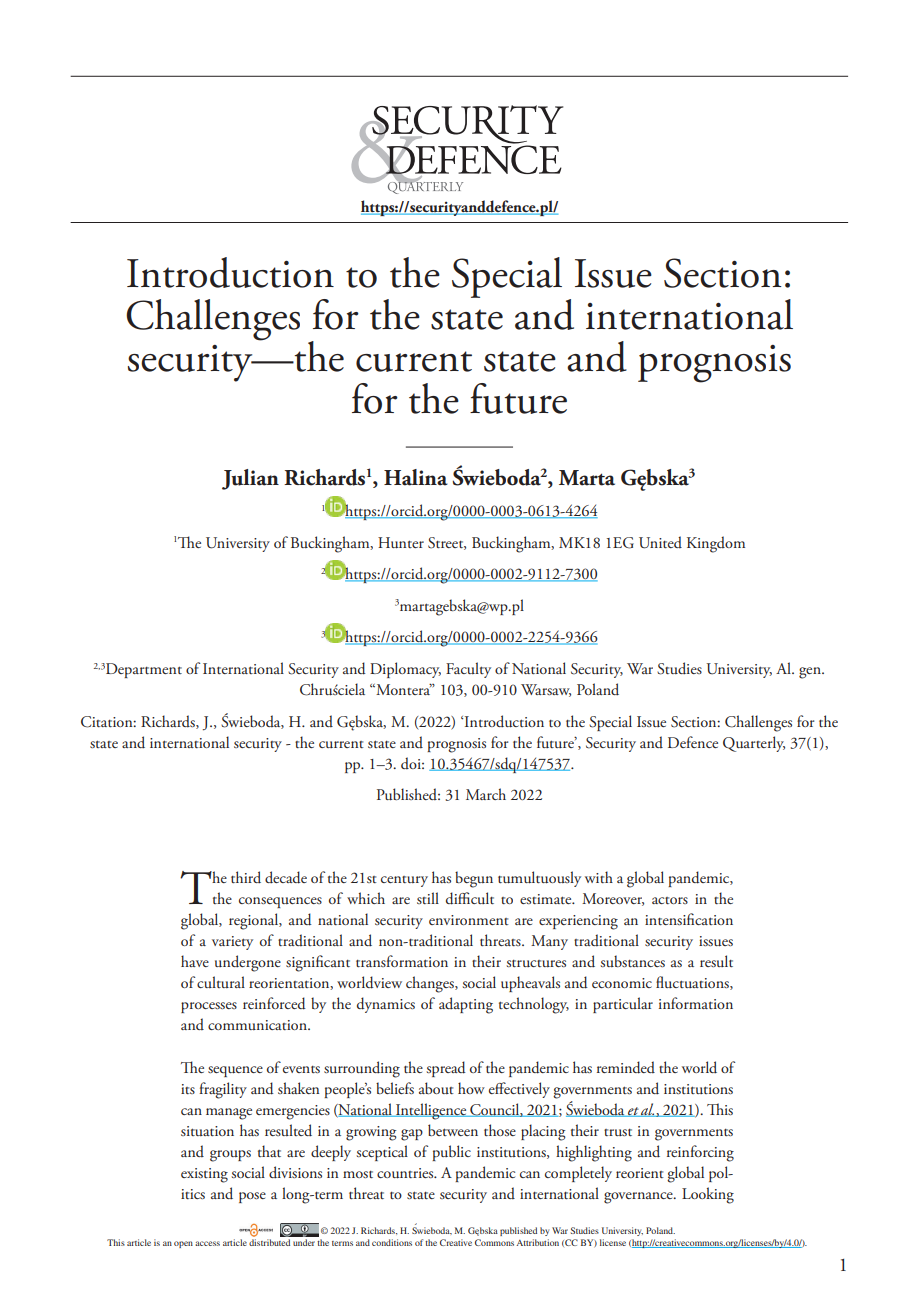 The width and height of the screenshot is (916, 1316). I want to click on Hunter, so click(401, 543).
